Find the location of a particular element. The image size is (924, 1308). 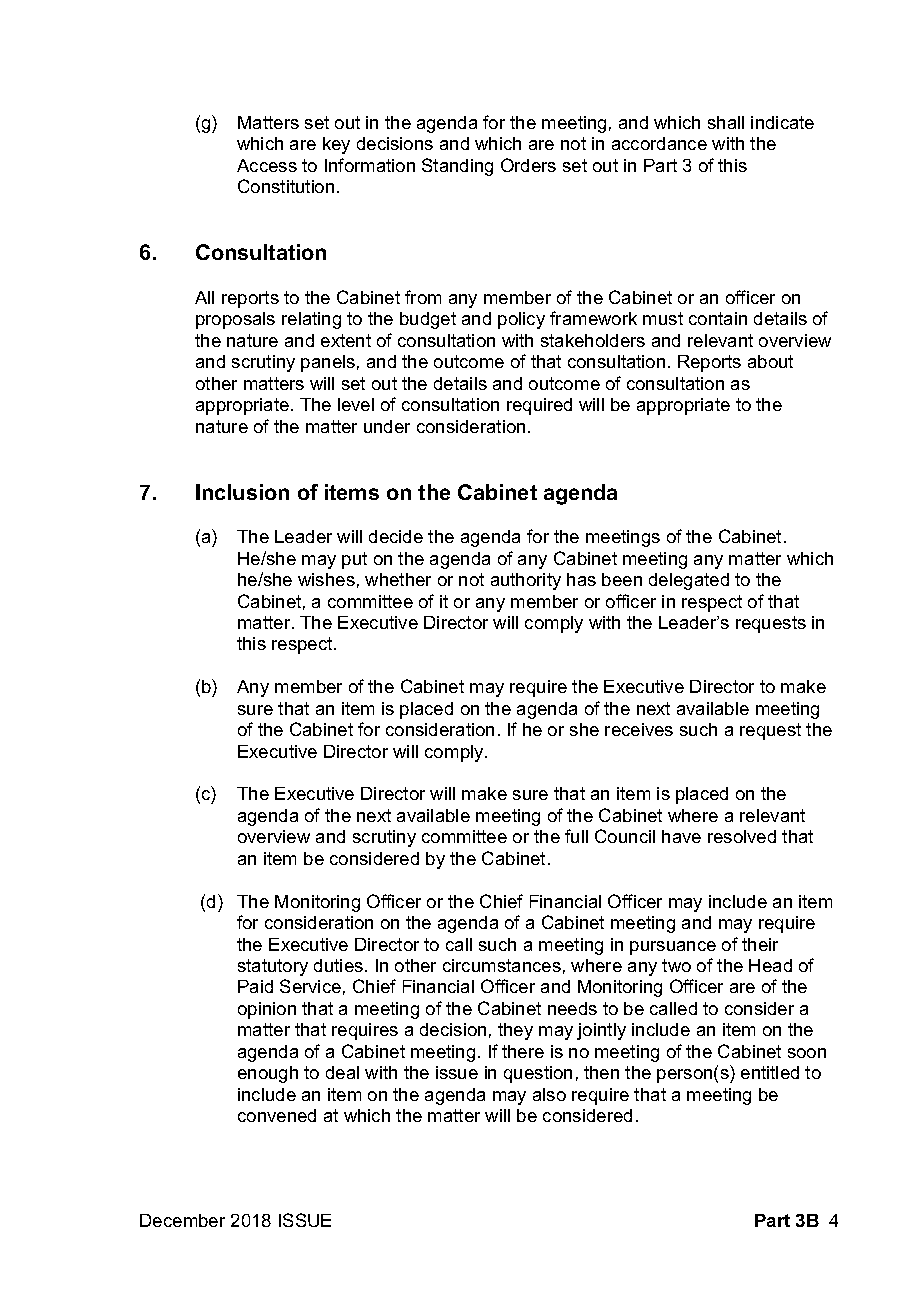

authority is located at coordinates (526, 581).
